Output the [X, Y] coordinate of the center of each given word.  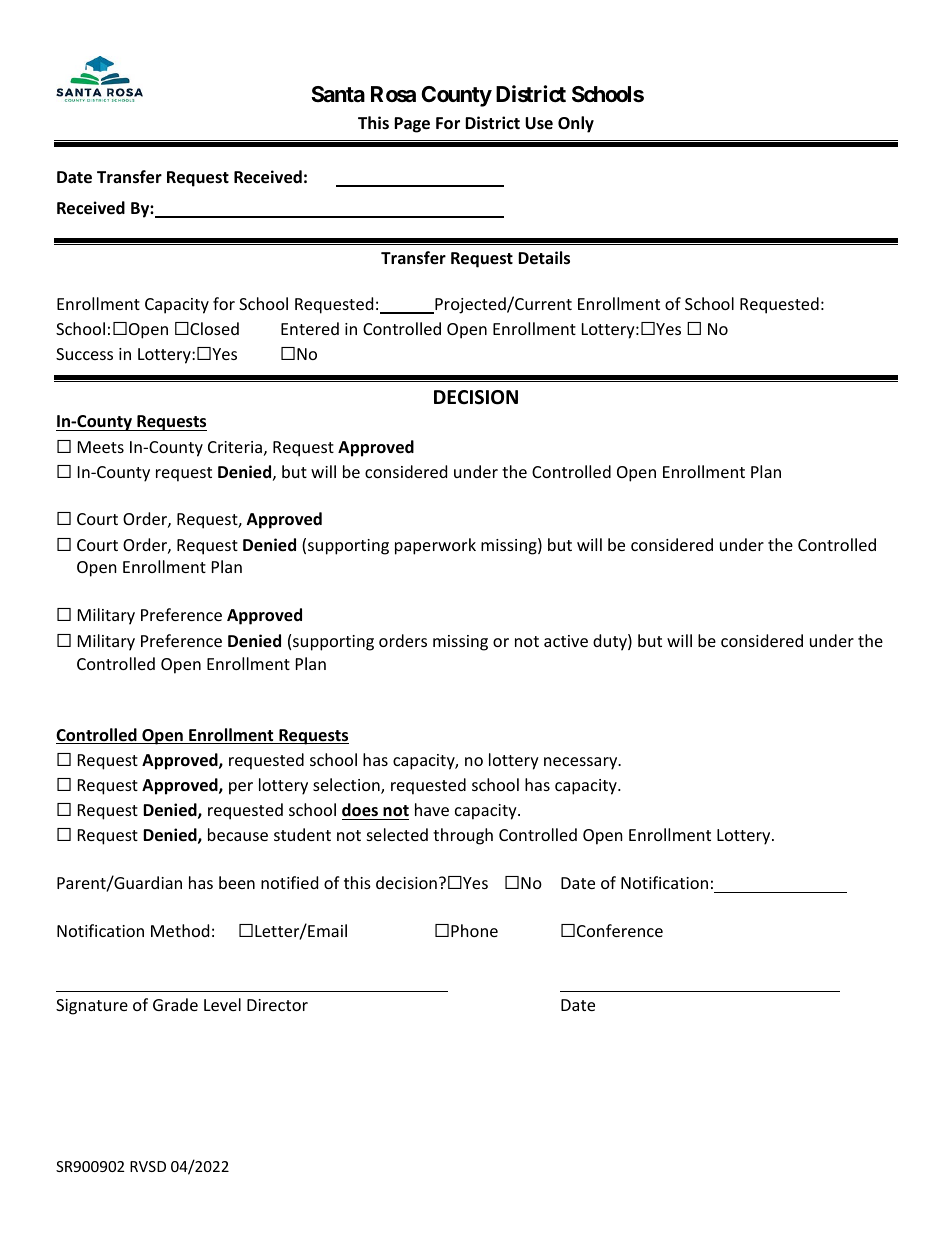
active [566, 641]
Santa [338, 94]
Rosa [393, 94]
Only [576, 124]
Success [84, 354]
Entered [310, 328]
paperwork [435, 546]
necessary [582, 763]
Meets [101, 447]
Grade [175, 1004]
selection [347, 786]
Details [544, 258]
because [238, 834]
